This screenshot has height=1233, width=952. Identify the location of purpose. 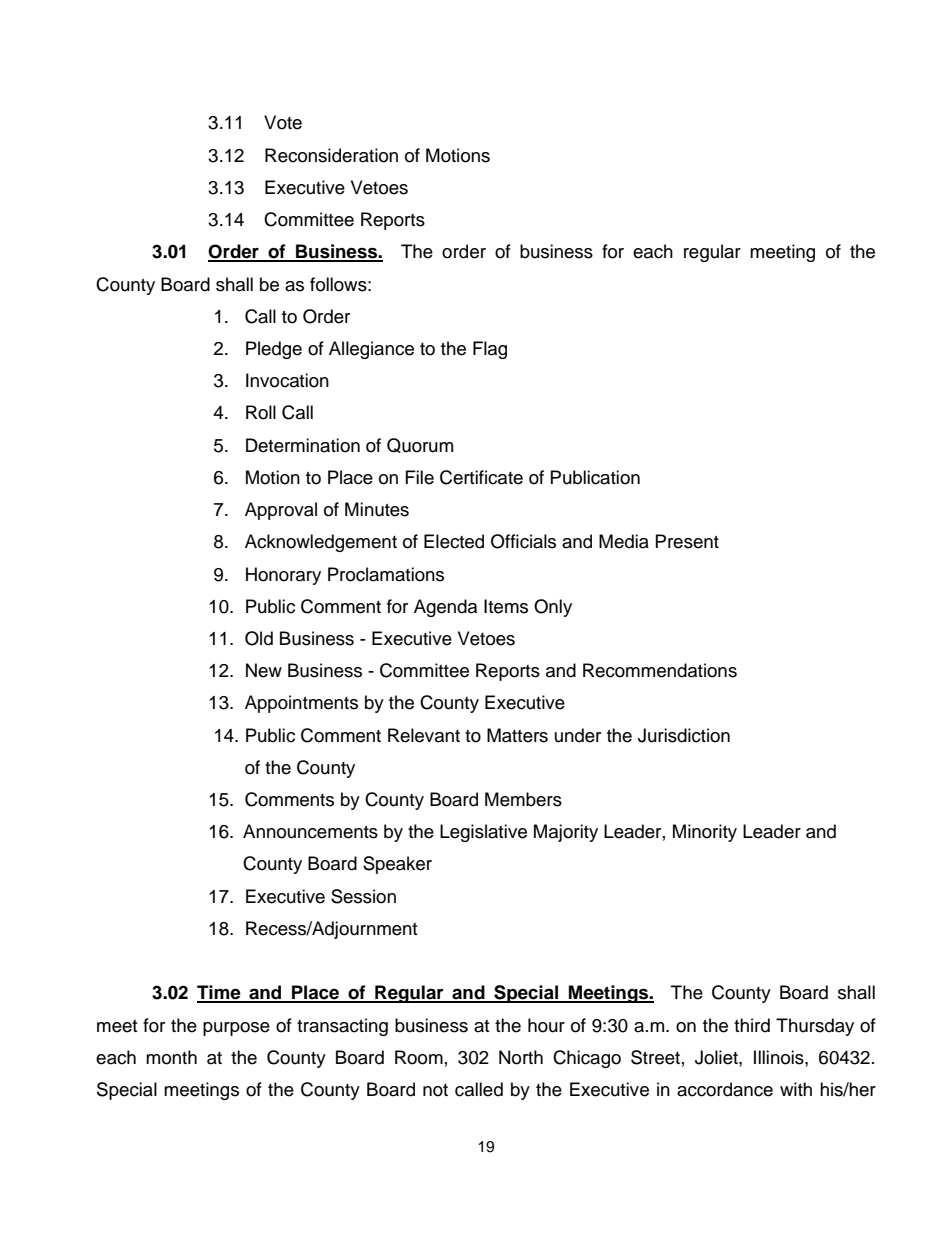
(236, 1029).
